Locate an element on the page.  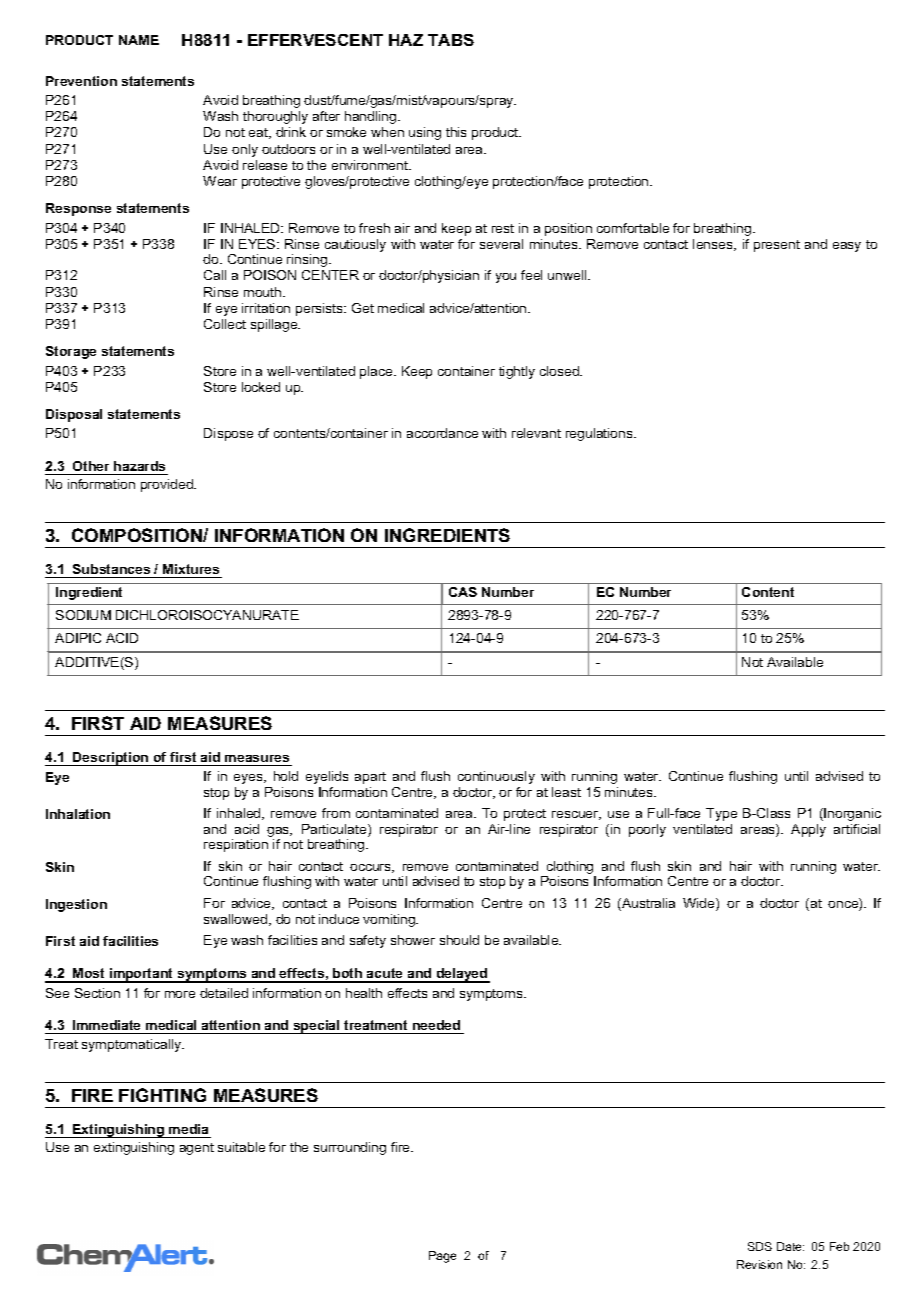
TABS is located at coordinates (451, 40).
